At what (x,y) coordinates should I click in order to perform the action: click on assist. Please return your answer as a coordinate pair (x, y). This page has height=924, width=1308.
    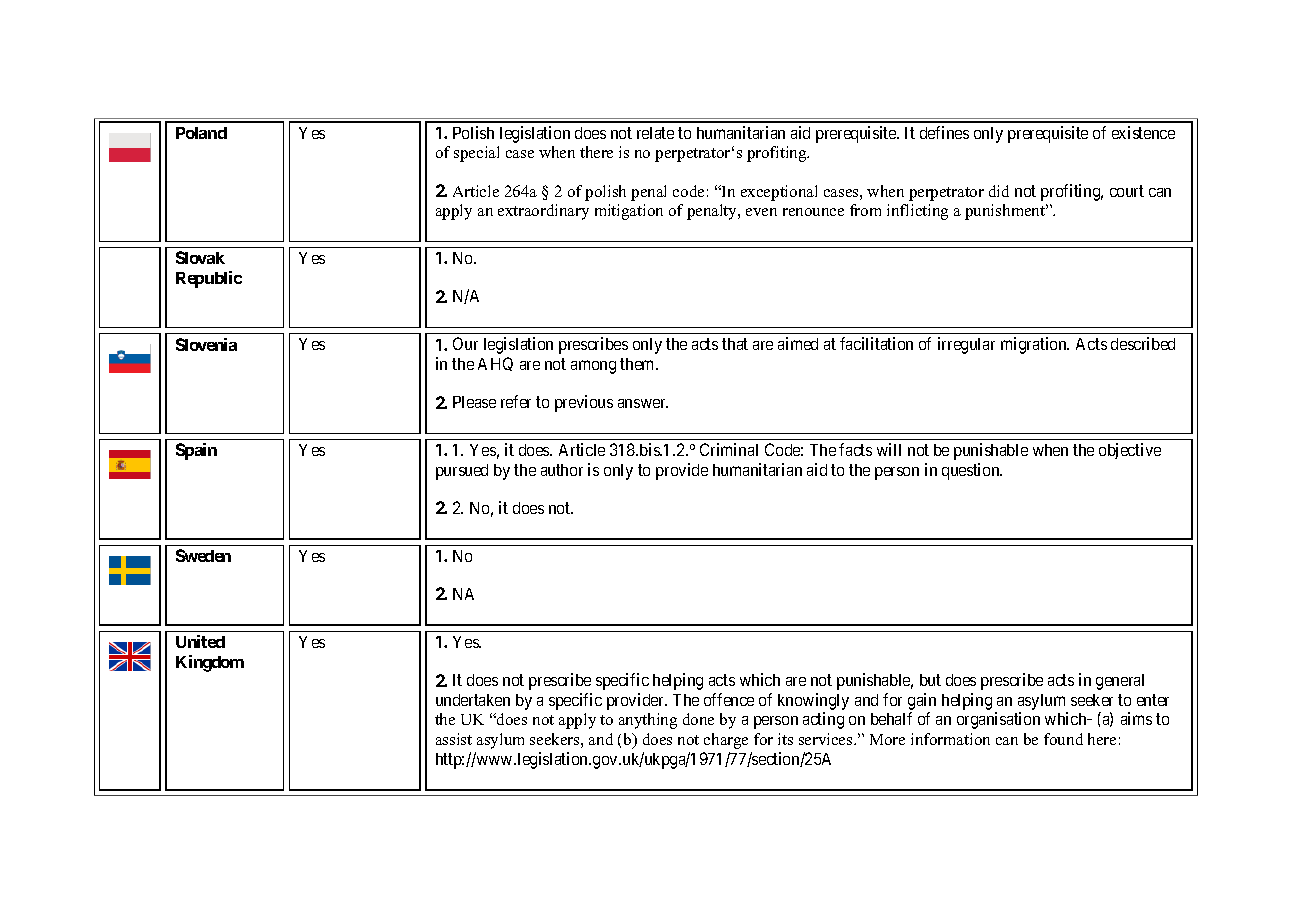
    Looking at the image, I should click on (454, 739).
